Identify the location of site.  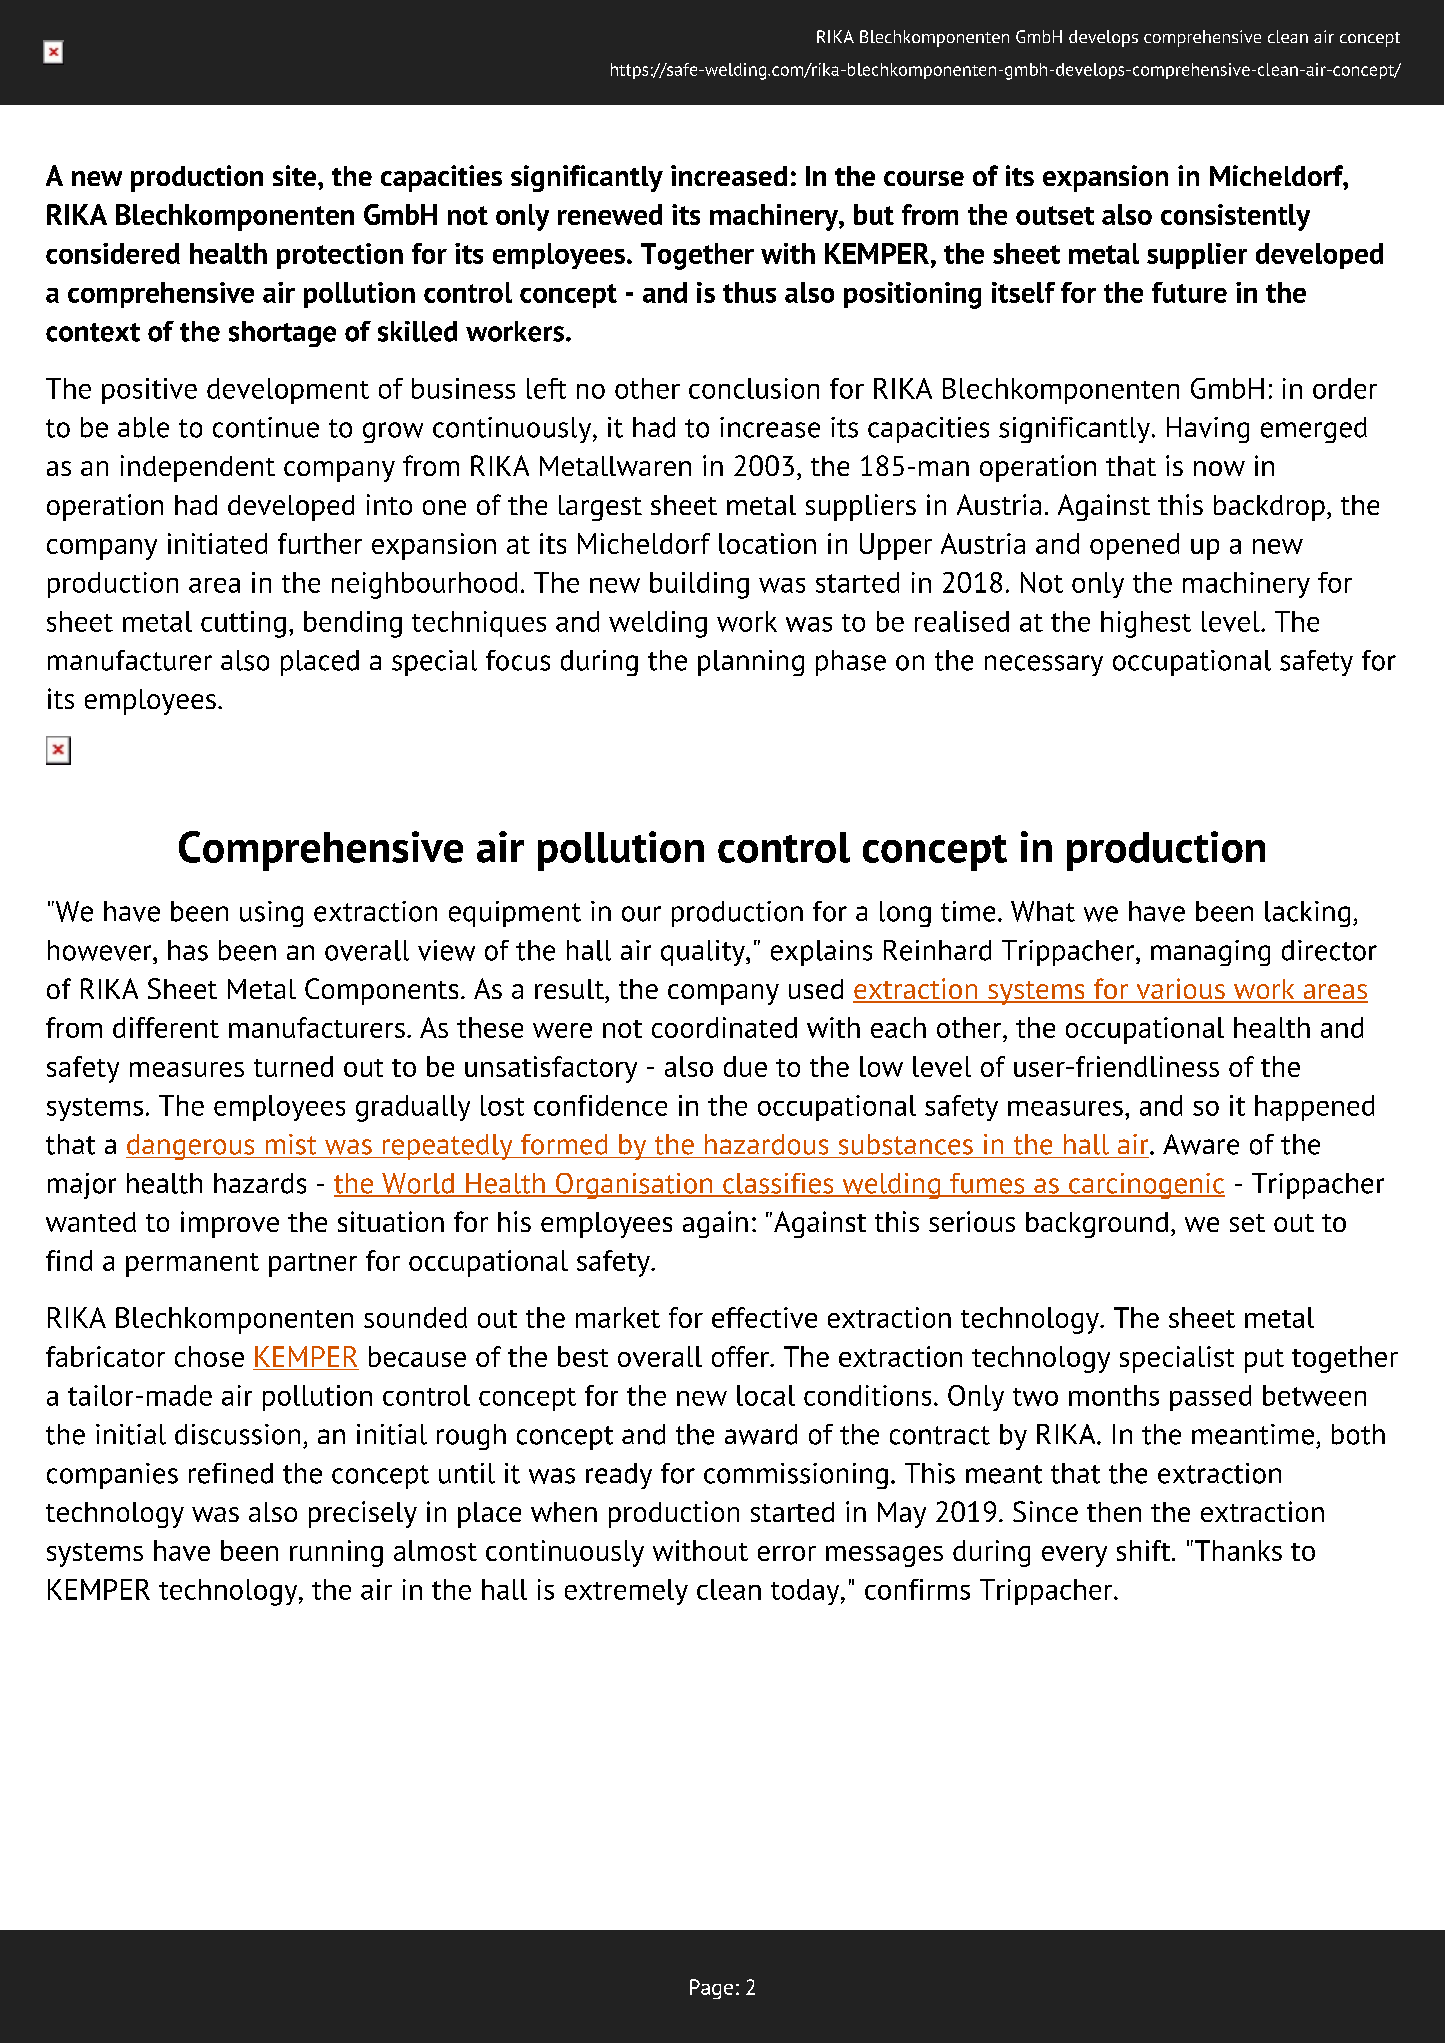
(296, 175).
